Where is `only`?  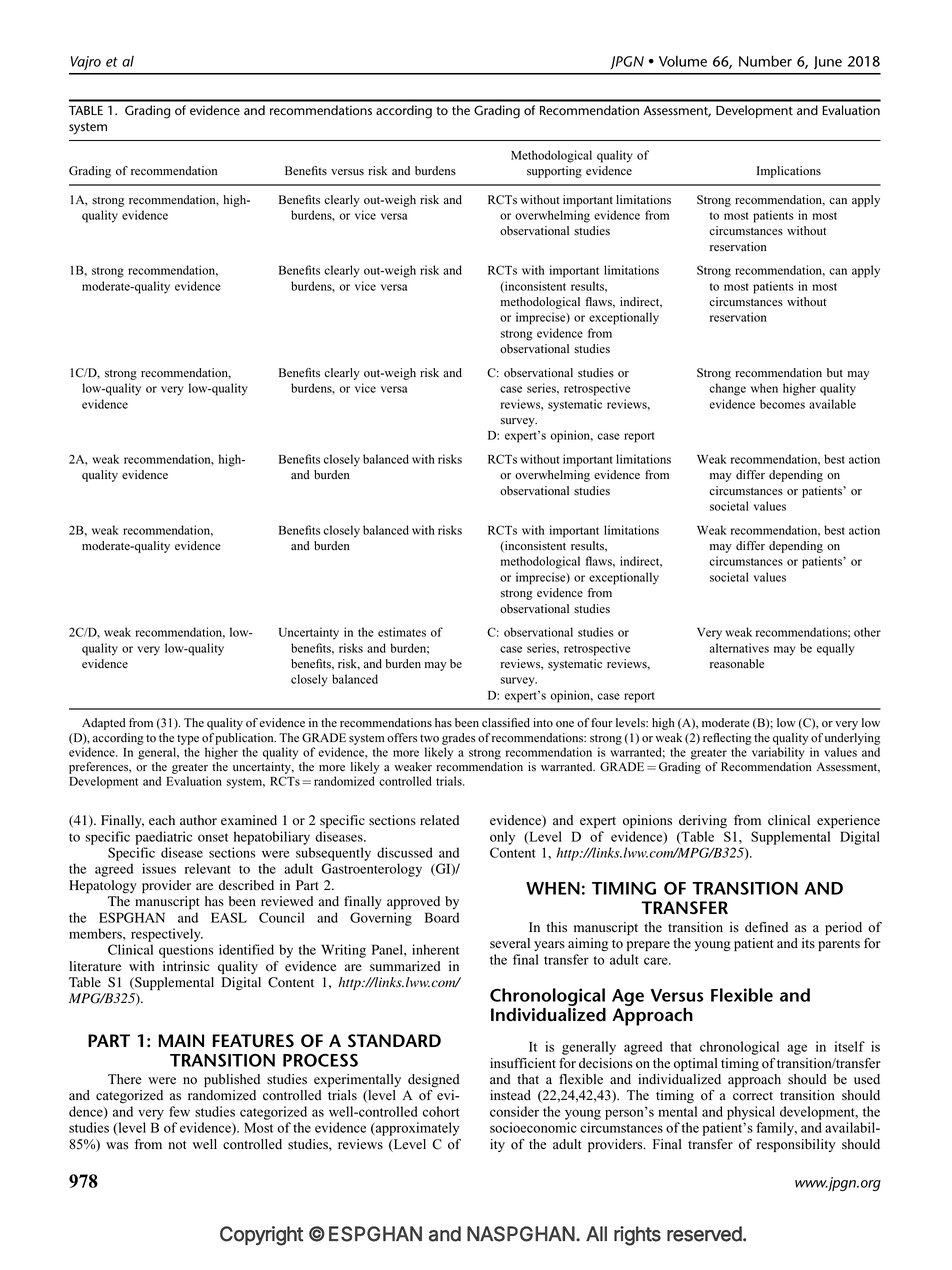 only is located at coordinates (502, 838).
